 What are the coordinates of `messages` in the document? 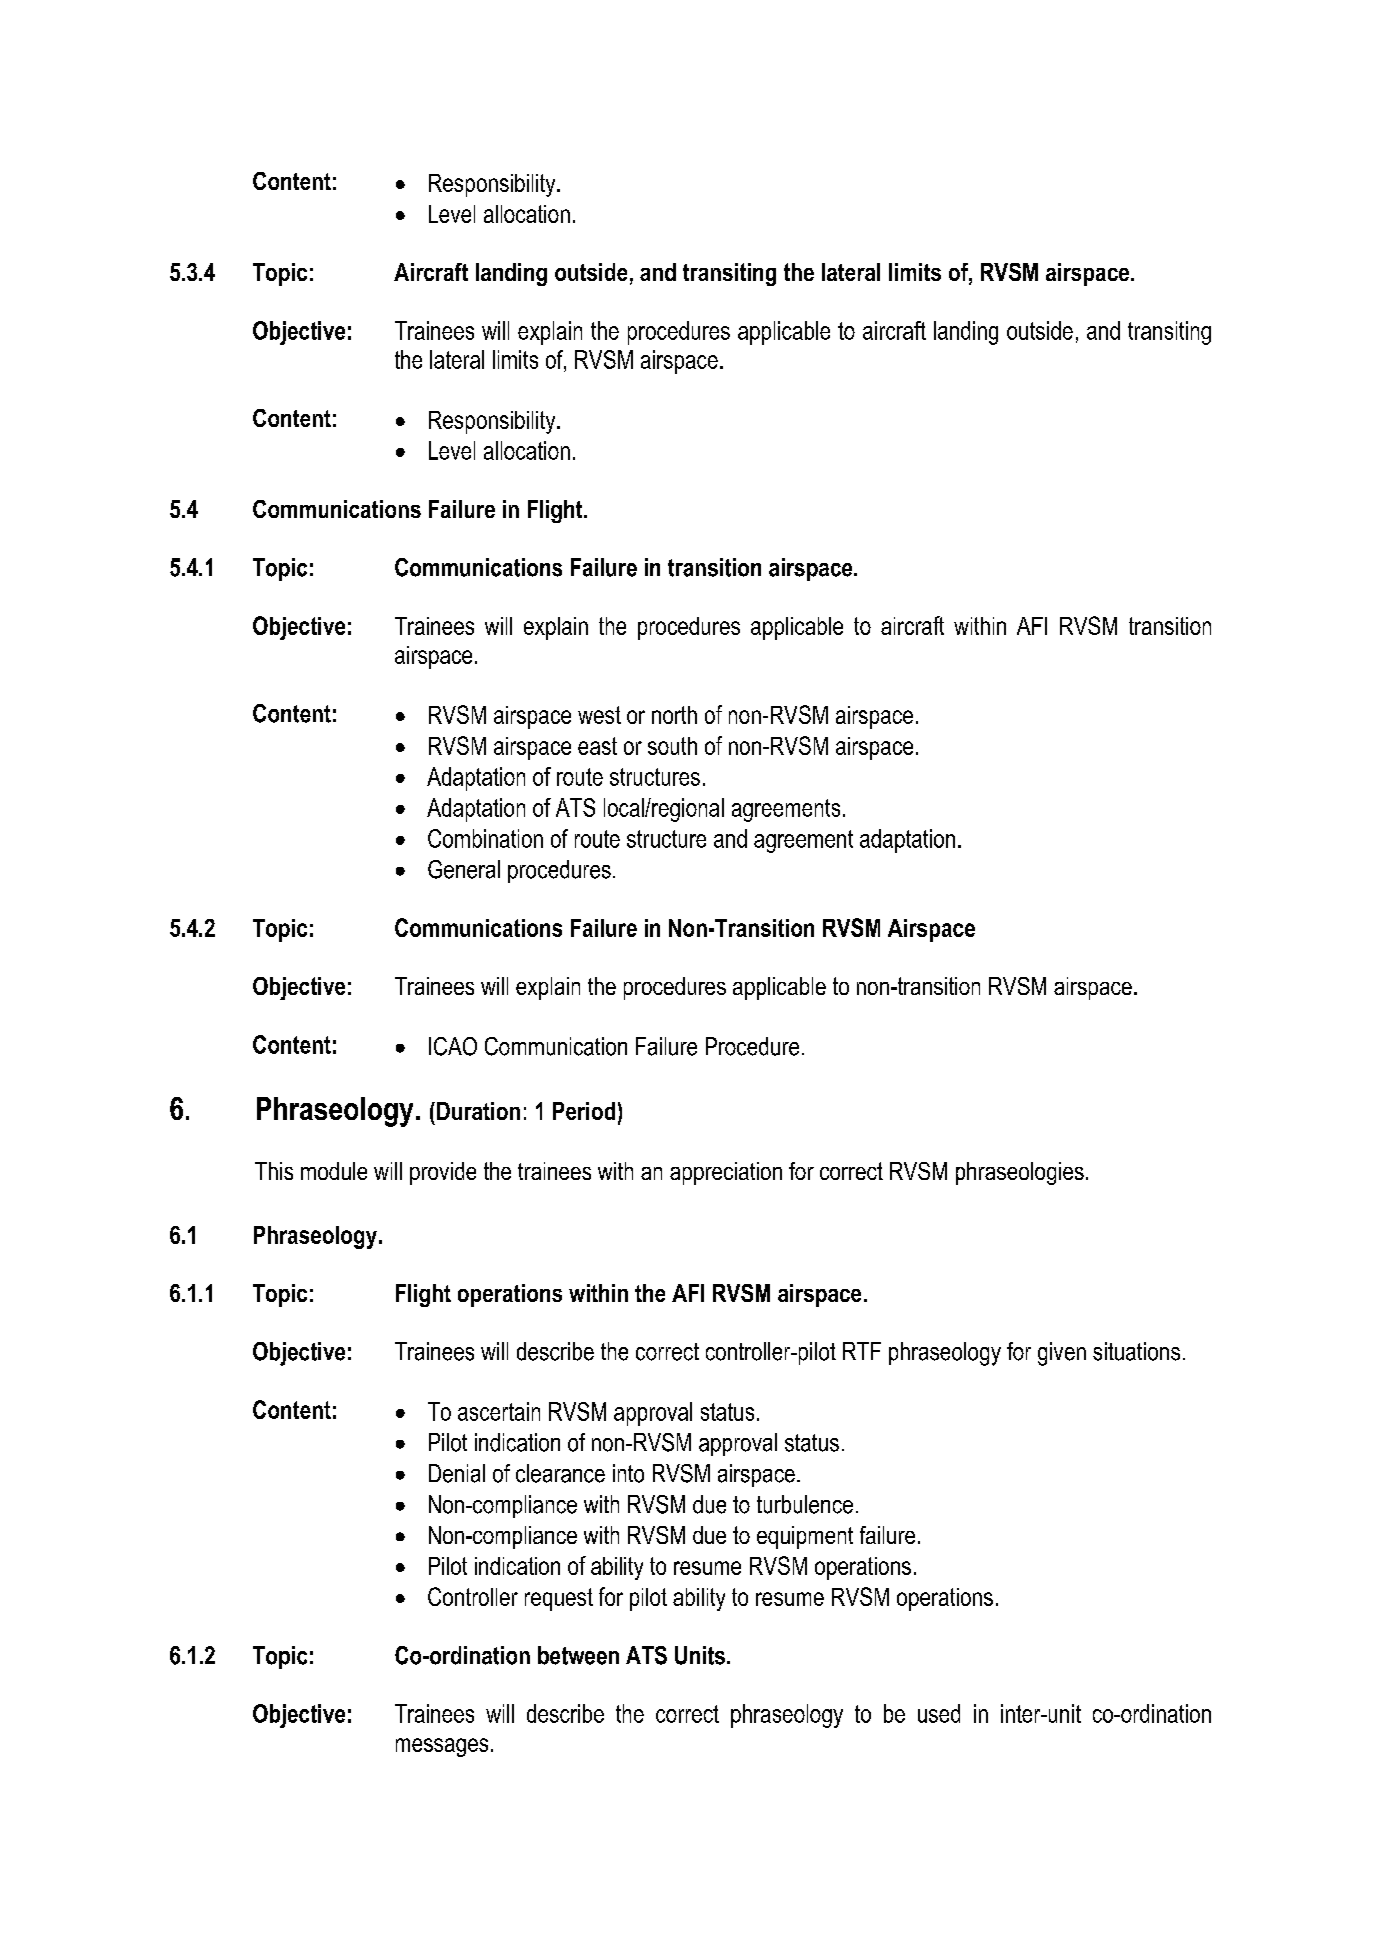 It's located at (442, 1747).
